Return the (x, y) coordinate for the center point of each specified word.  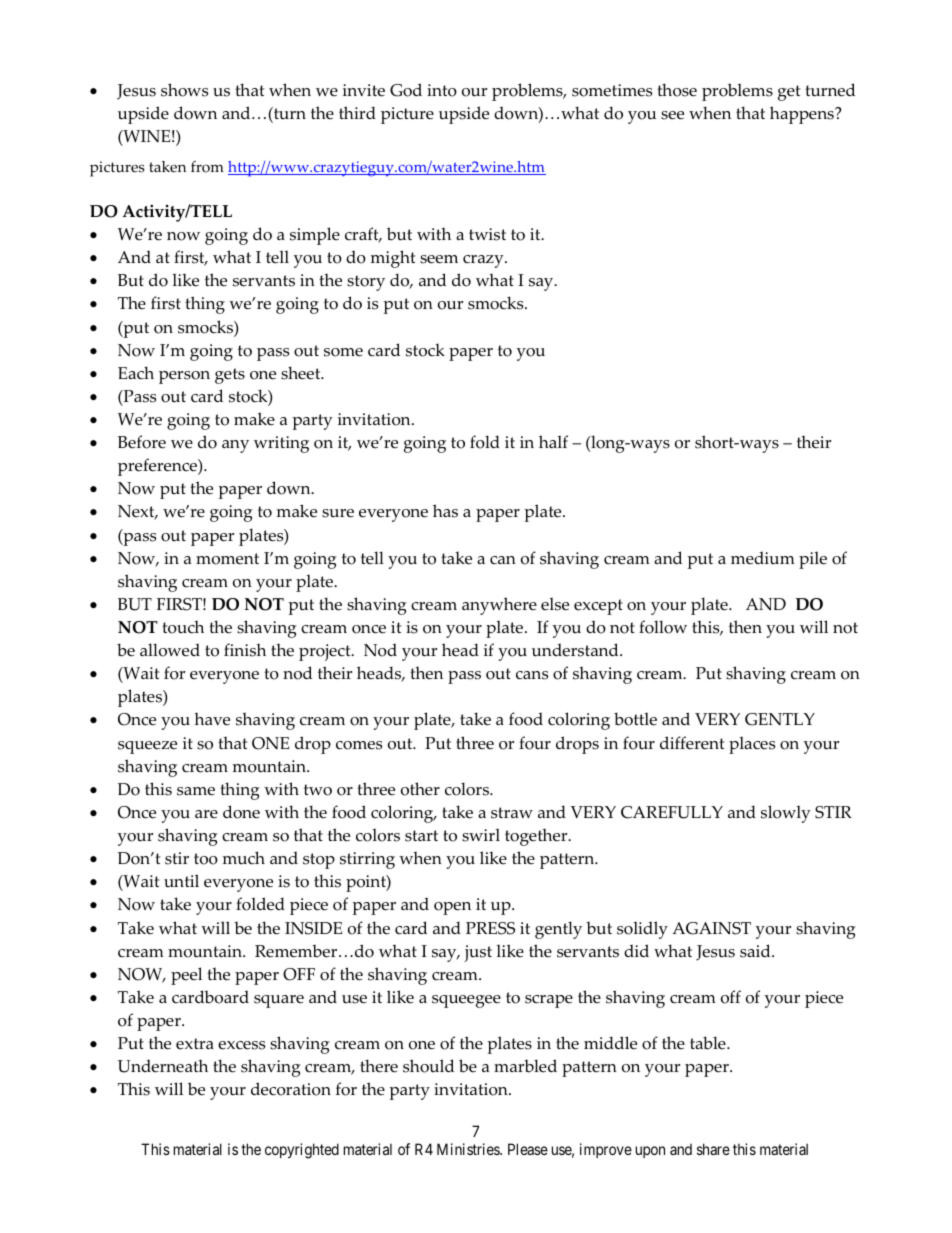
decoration (291, 1089)
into (442, 90)
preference (158, 467)
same (196, 791)
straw (512, 813)
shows (184, 90)
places (752, 745)
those (677, 90)
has (445, 511)
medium (763, 558)
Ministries (469, 1149)
